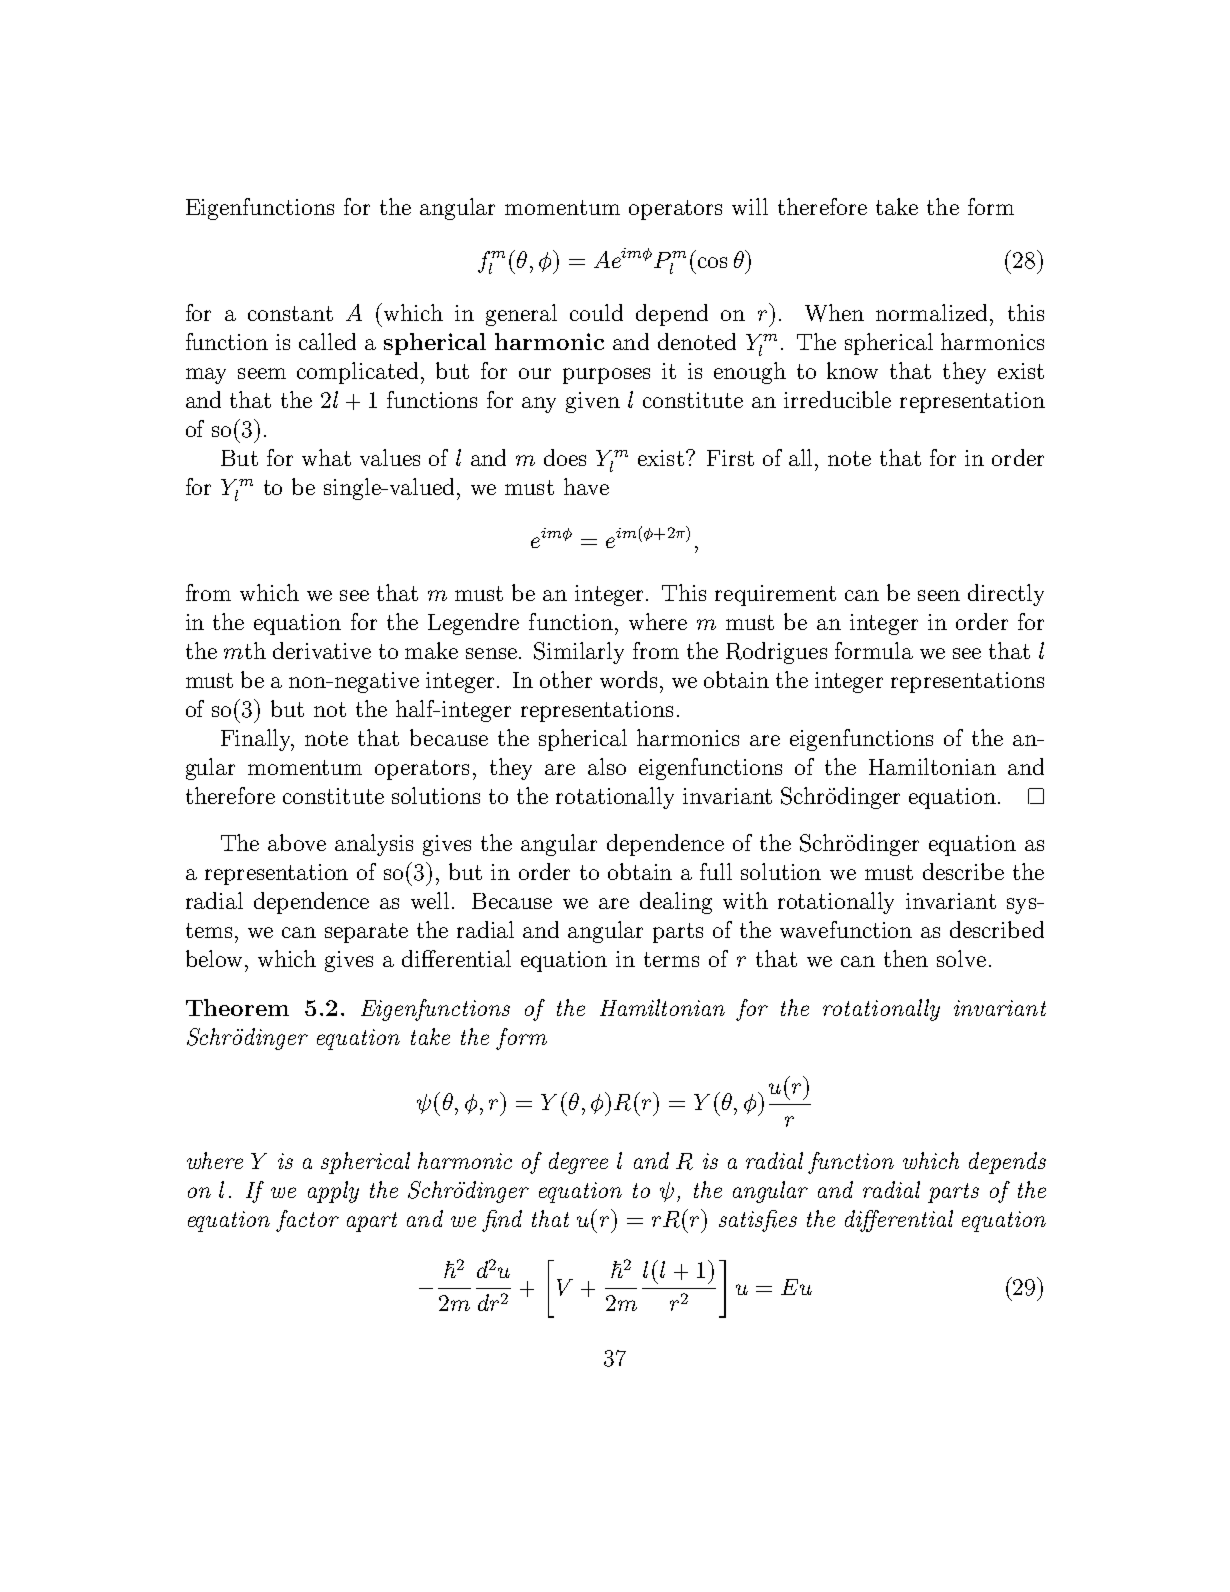 Image resolution: width=1230 pixels, height=1592 pixels. Describe the element at coordinates (671, 959) in the image. I see `terms` at that location.
